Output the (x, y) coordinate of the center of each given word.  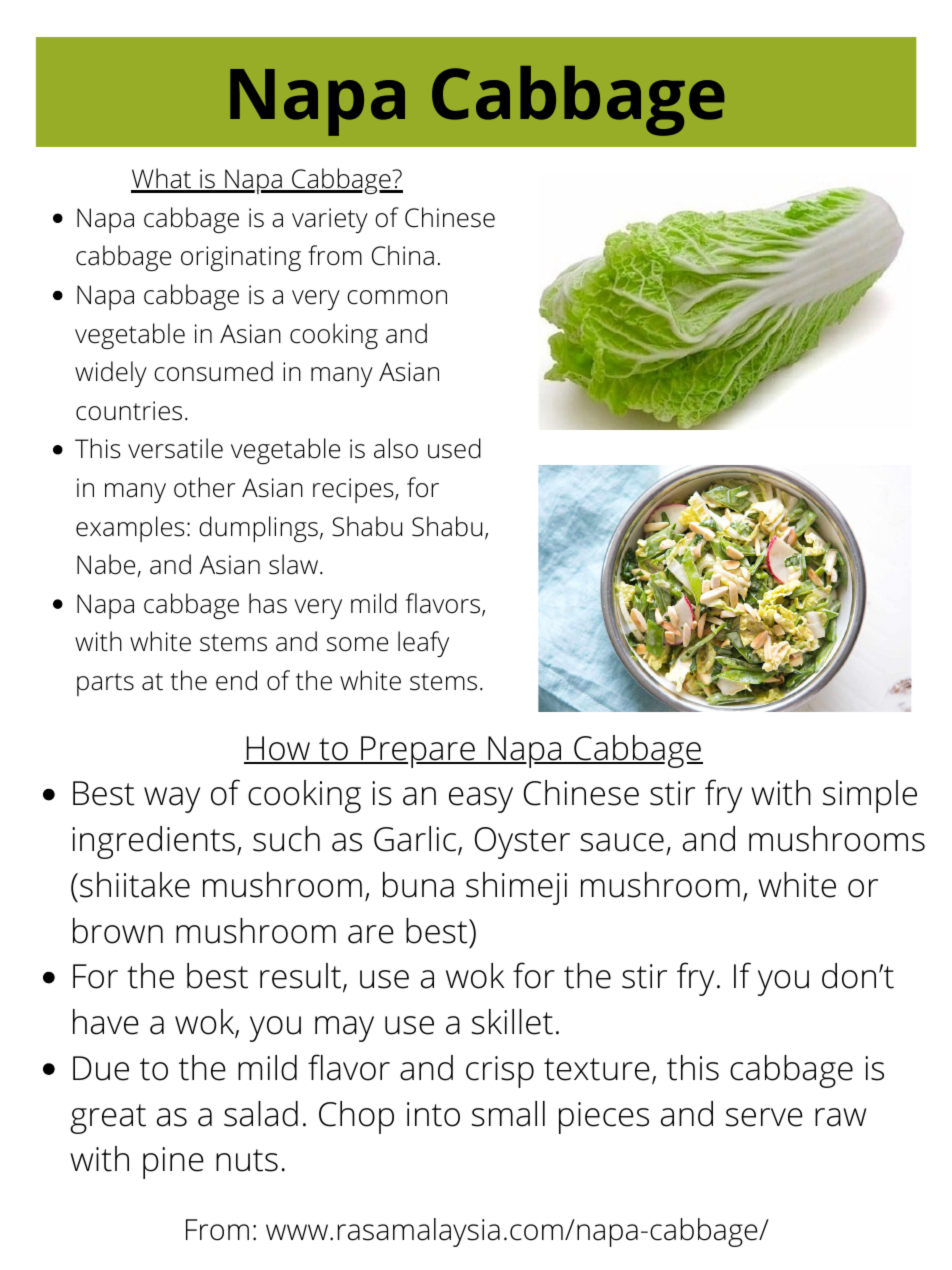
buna (418, 885)
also (396, 448)
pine (173, 1163)
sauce (622, 842)
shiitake (135, 885)
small (508, 1114)
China (403, 255)
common (397, 297)
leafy (423, 644)
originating (241, 258)
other (204, 487)
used (454, 448)
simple (870, 796)
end (236, 680)
